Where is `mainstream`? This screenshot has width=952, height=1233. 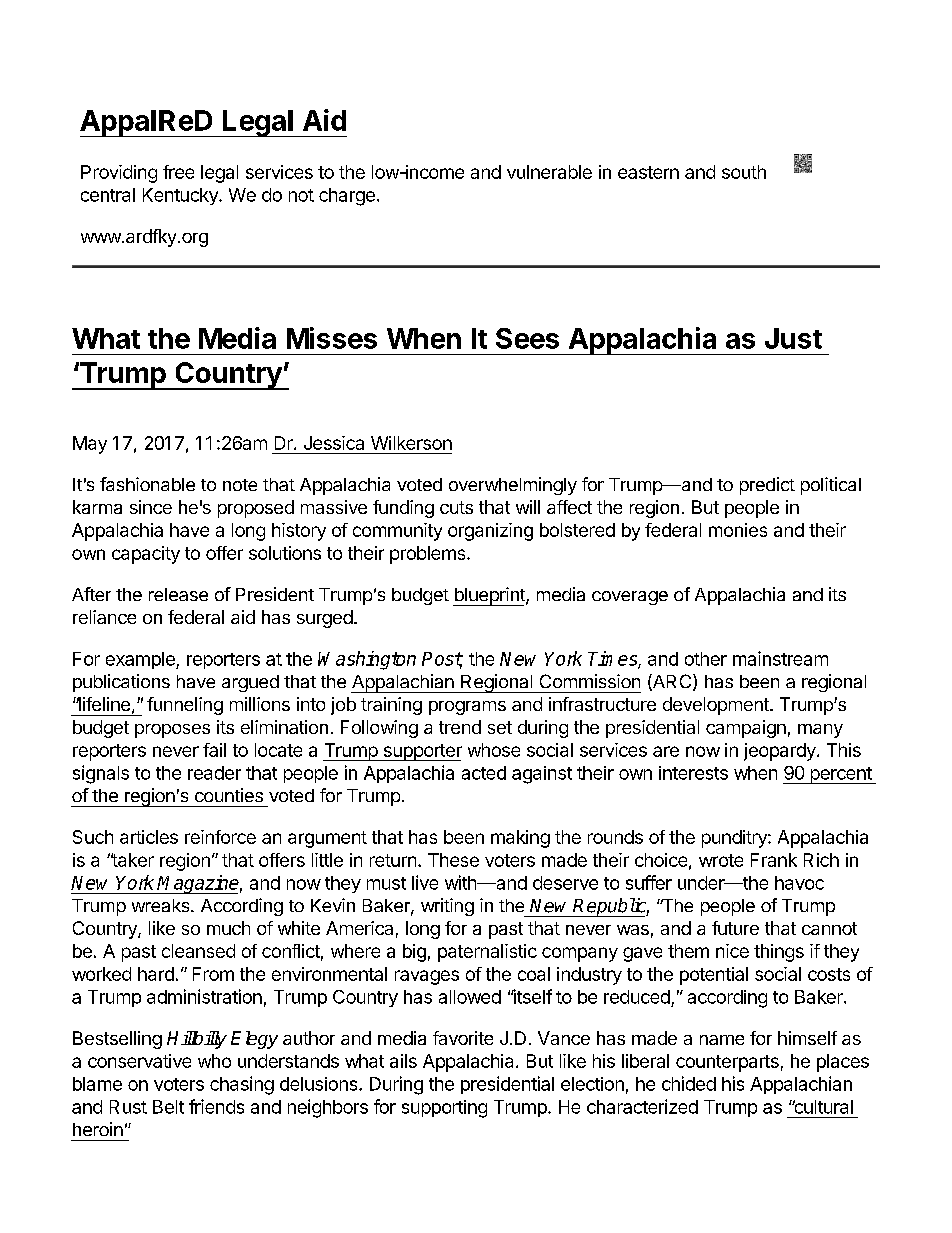
mainstream is located at coordinates (780, 658).
